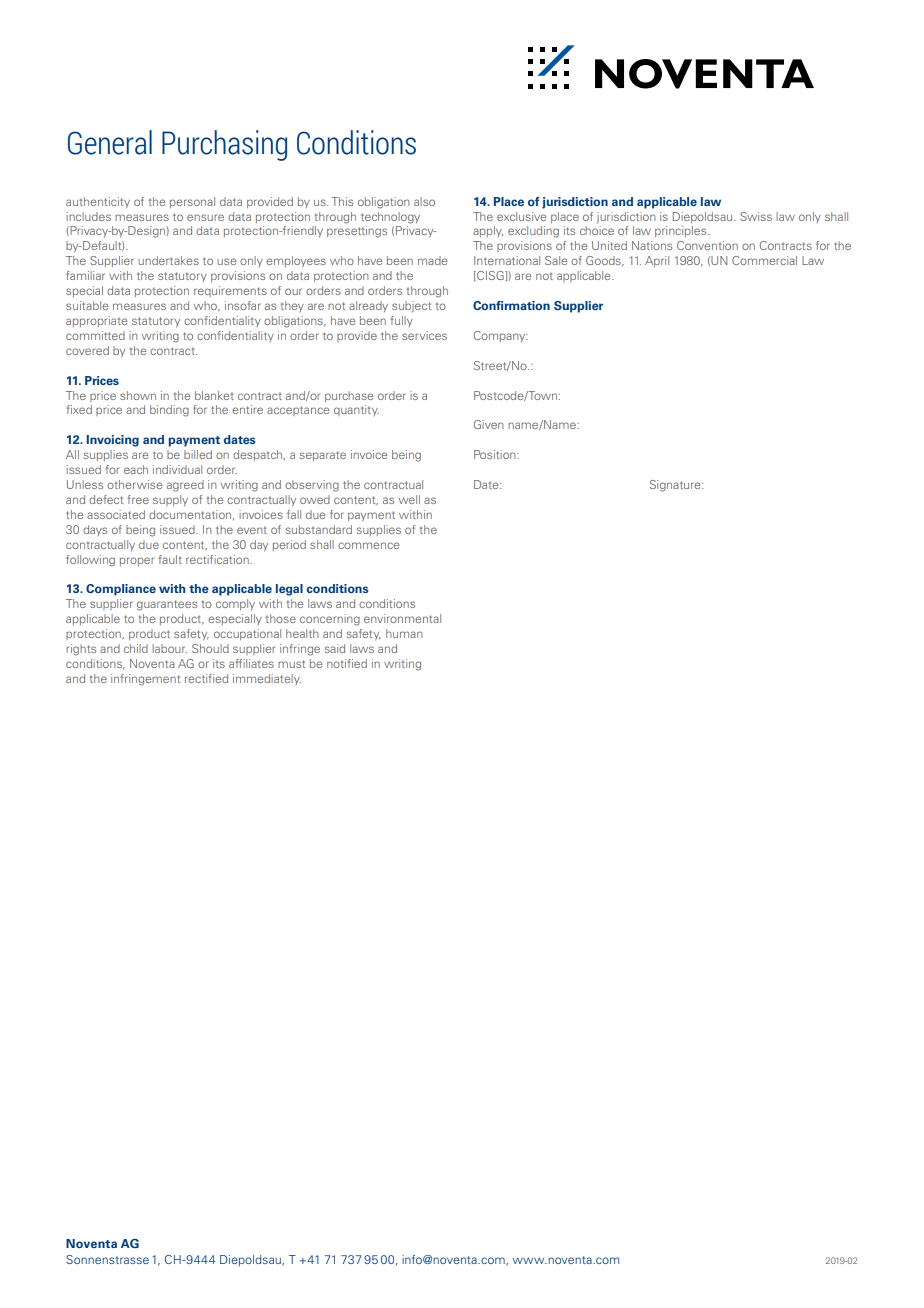 This screenshot has height=1308, width=924. I want to click on April, so click(657, 261).
